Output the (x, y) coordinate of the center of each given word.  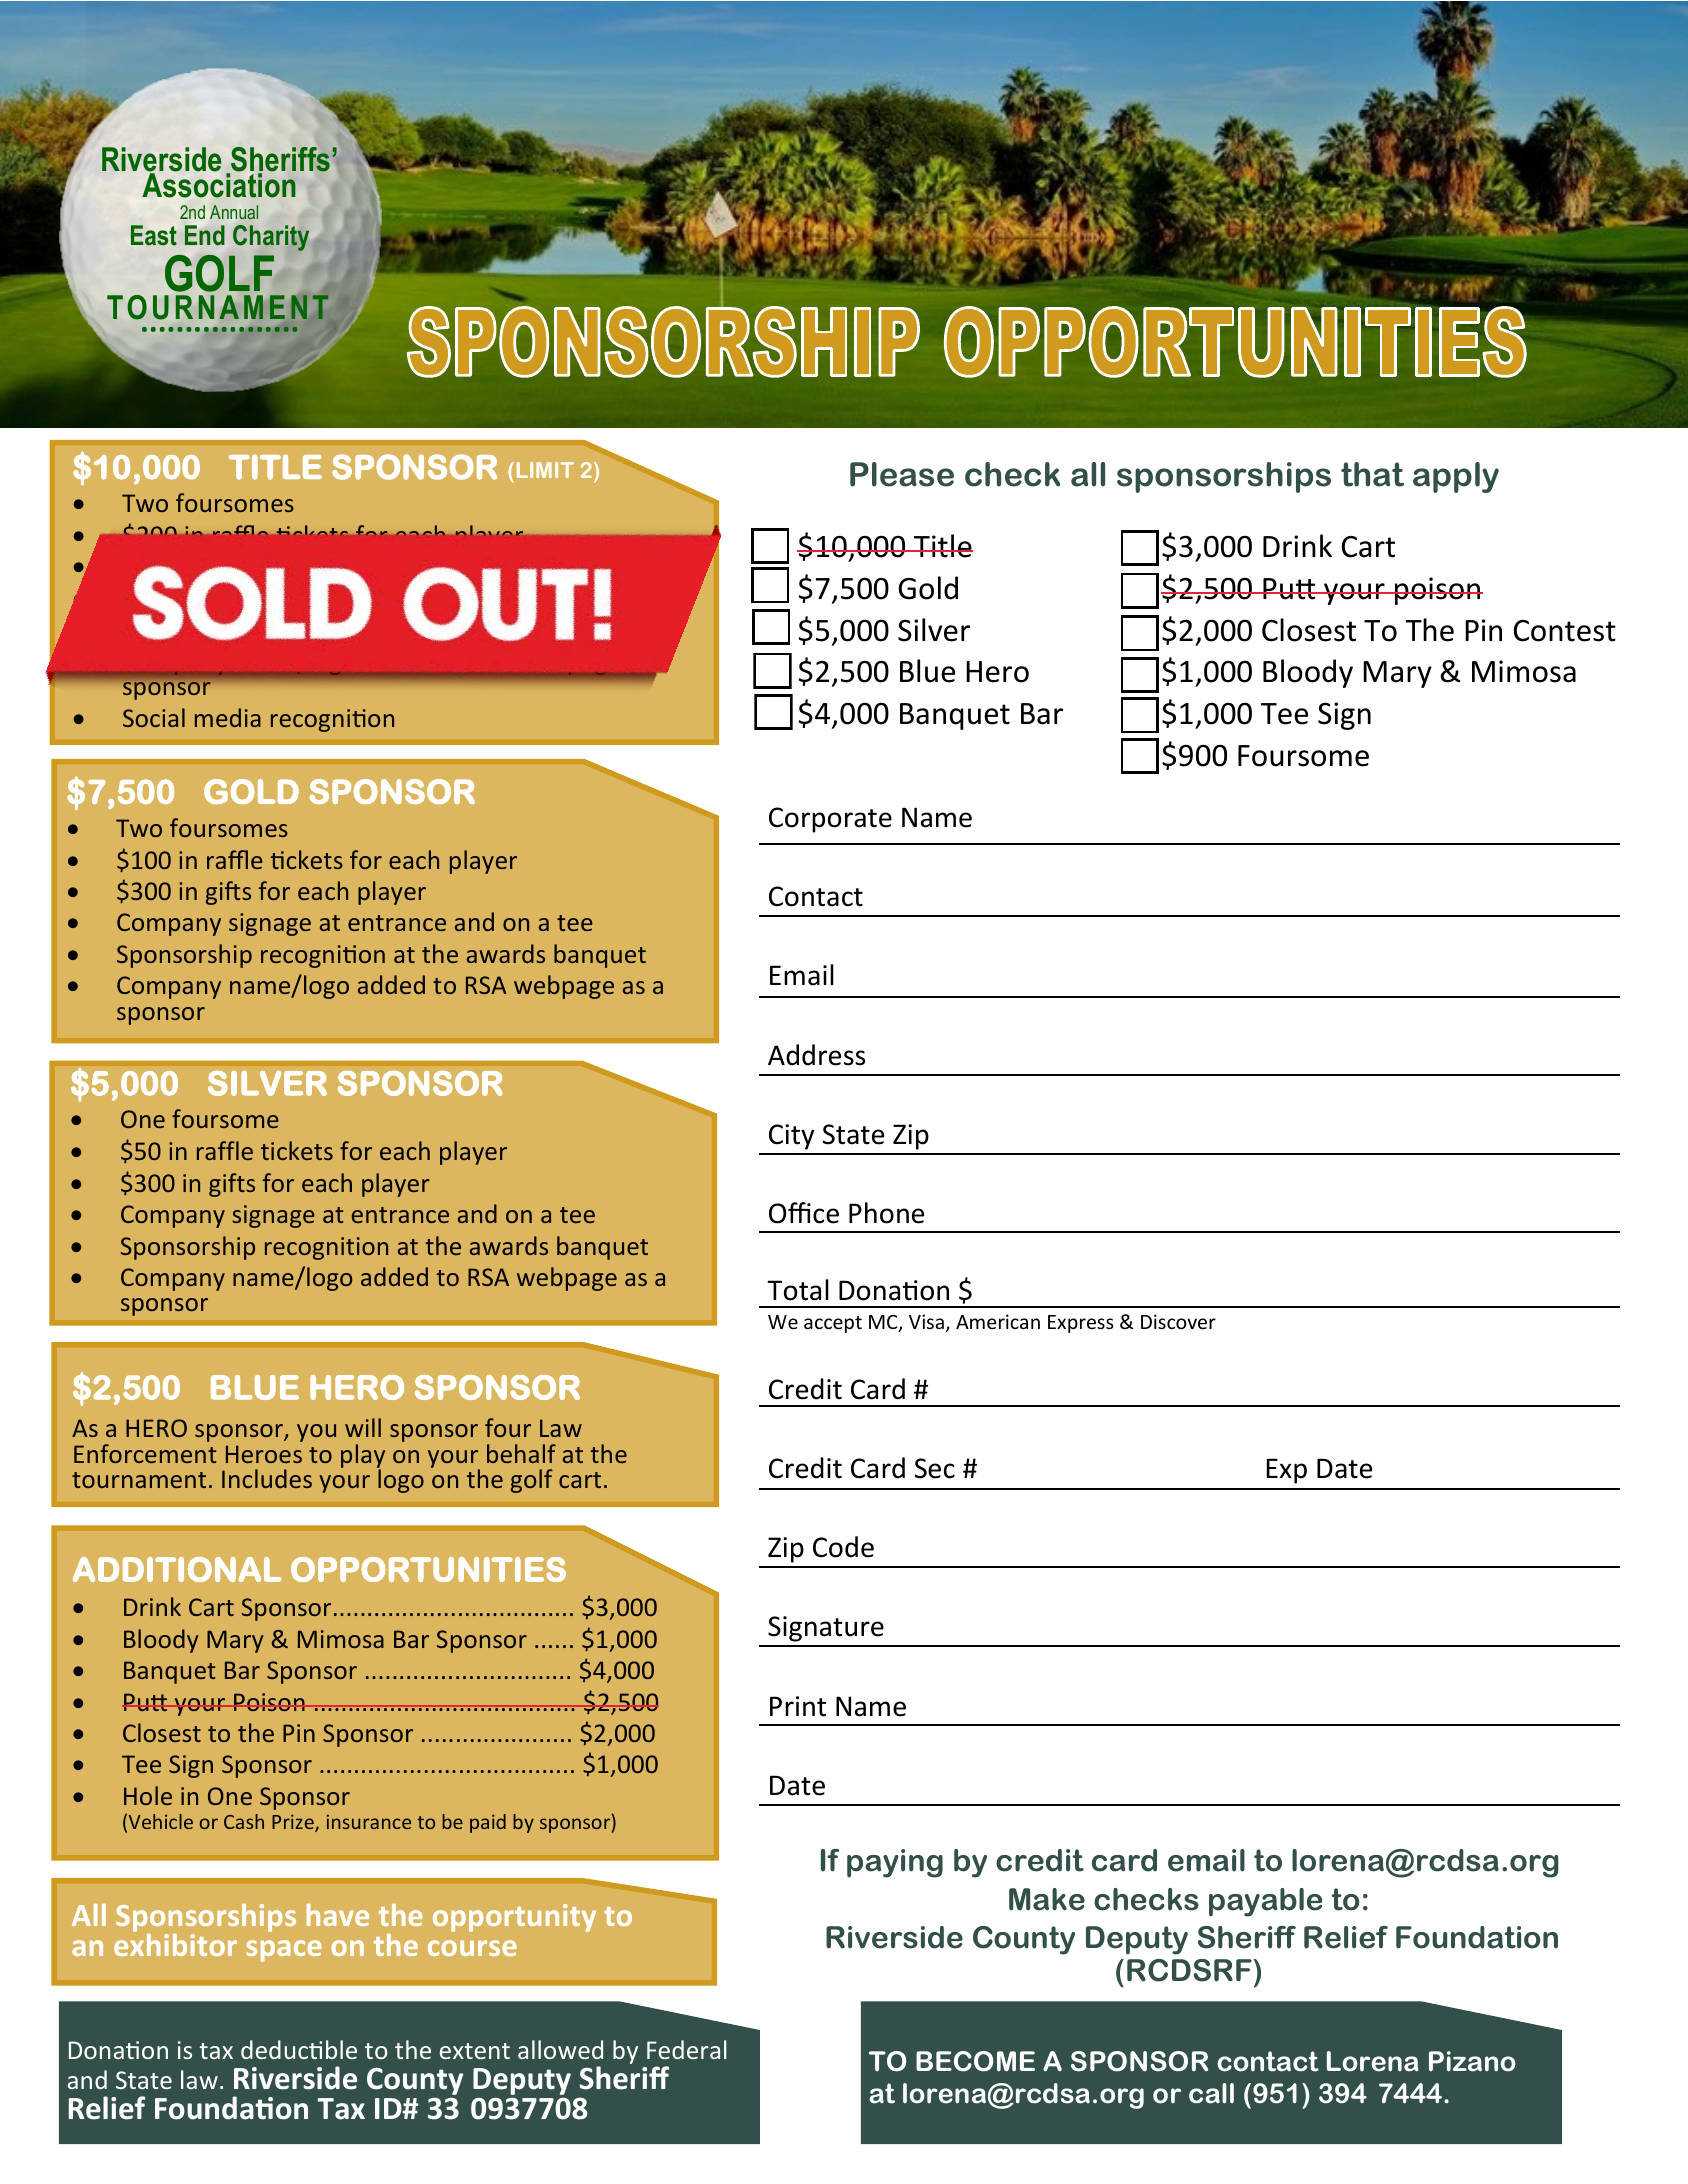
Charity (271, 238)
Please (902, 474)
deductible (299, 2049)
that (1372, 474)
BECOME (975, 2061)
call (1211, 2093)
